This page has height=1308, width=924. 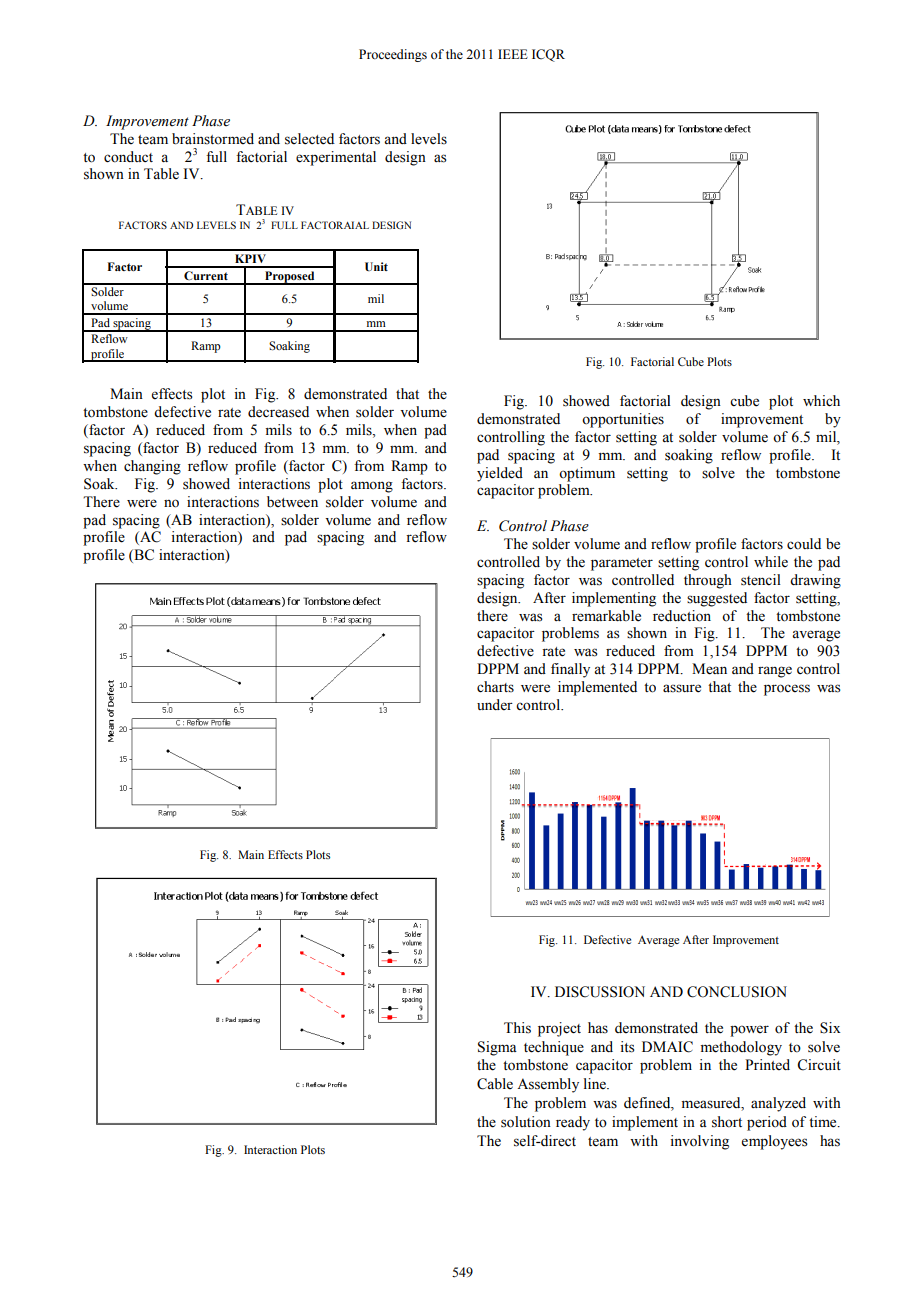 I want to click on Cable, so click(x=495, y=1084).
